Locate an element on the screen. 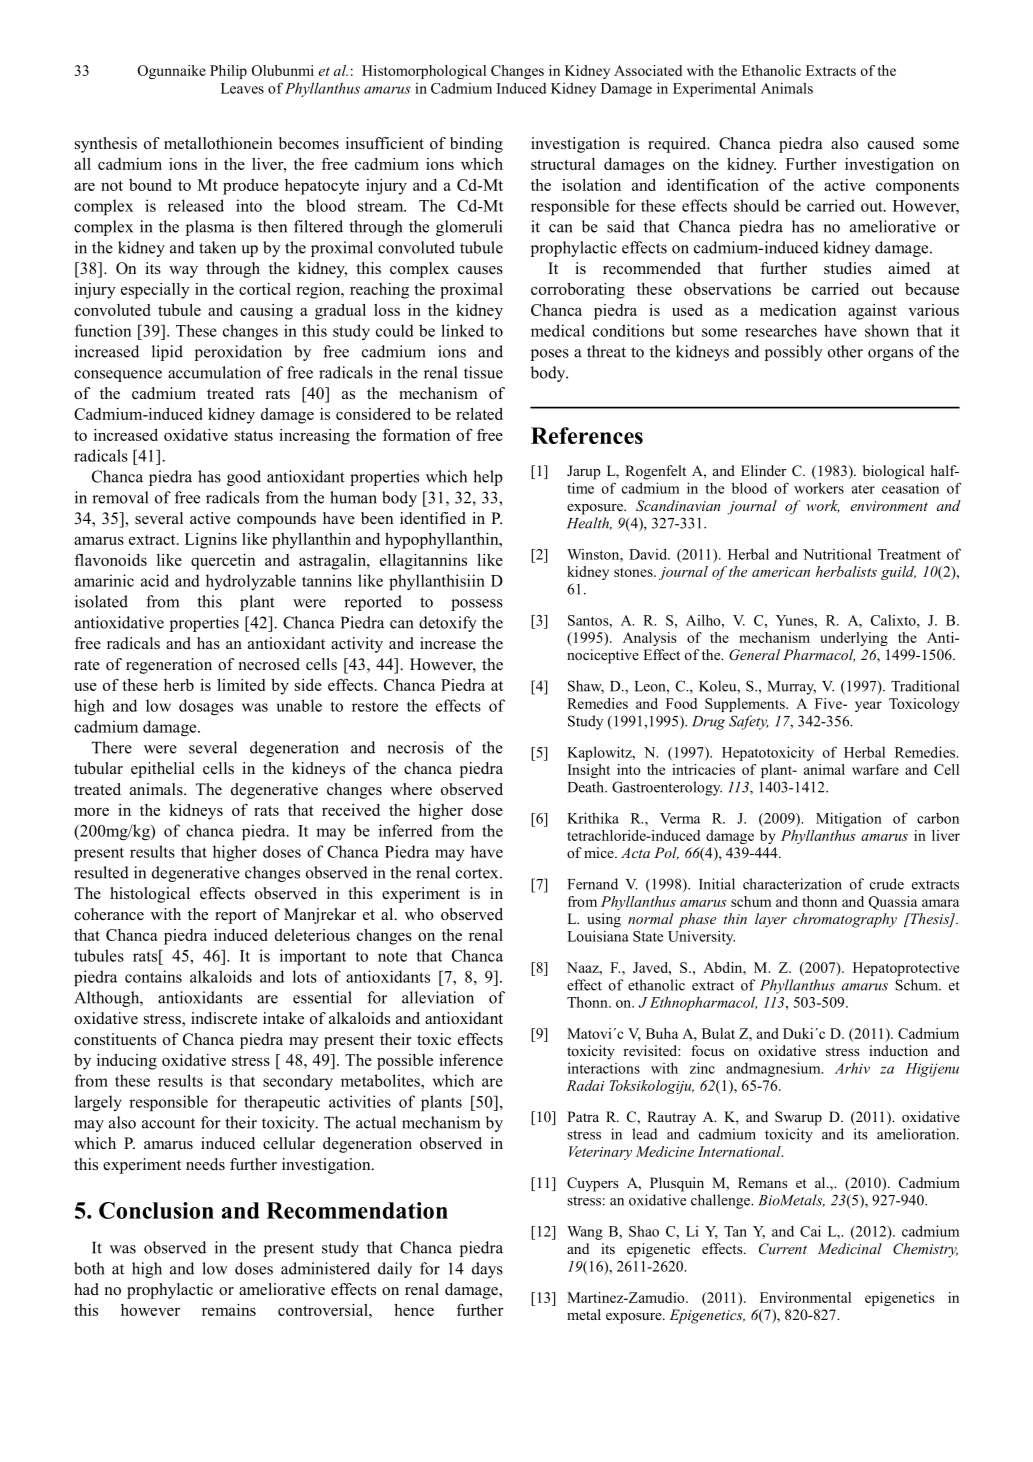 Image resolution: width=1033 pixels, height=1462 pixels. other is located at coordinates (845, 351).
